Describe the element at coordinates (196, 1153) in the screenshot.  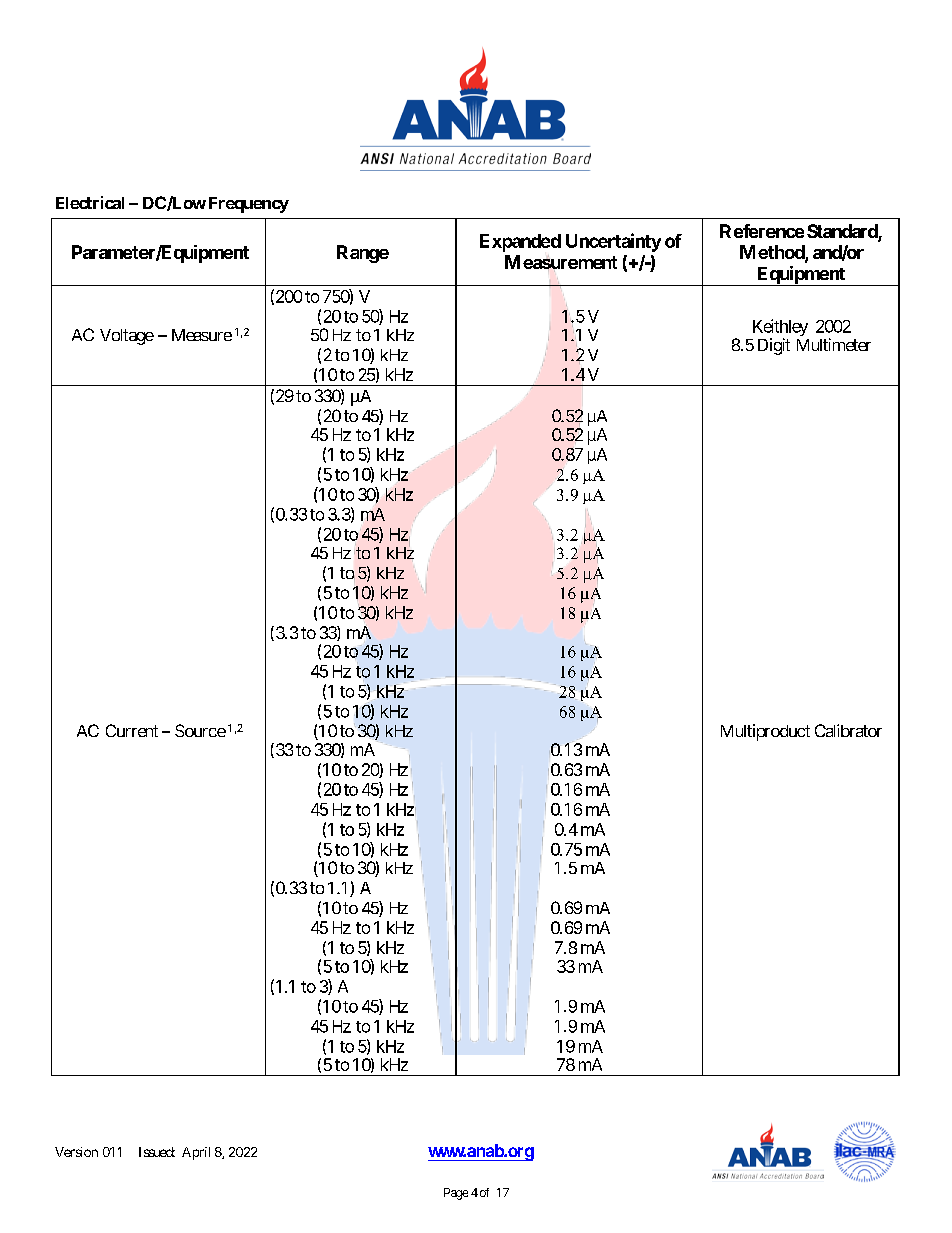
I see `April` at that location.
